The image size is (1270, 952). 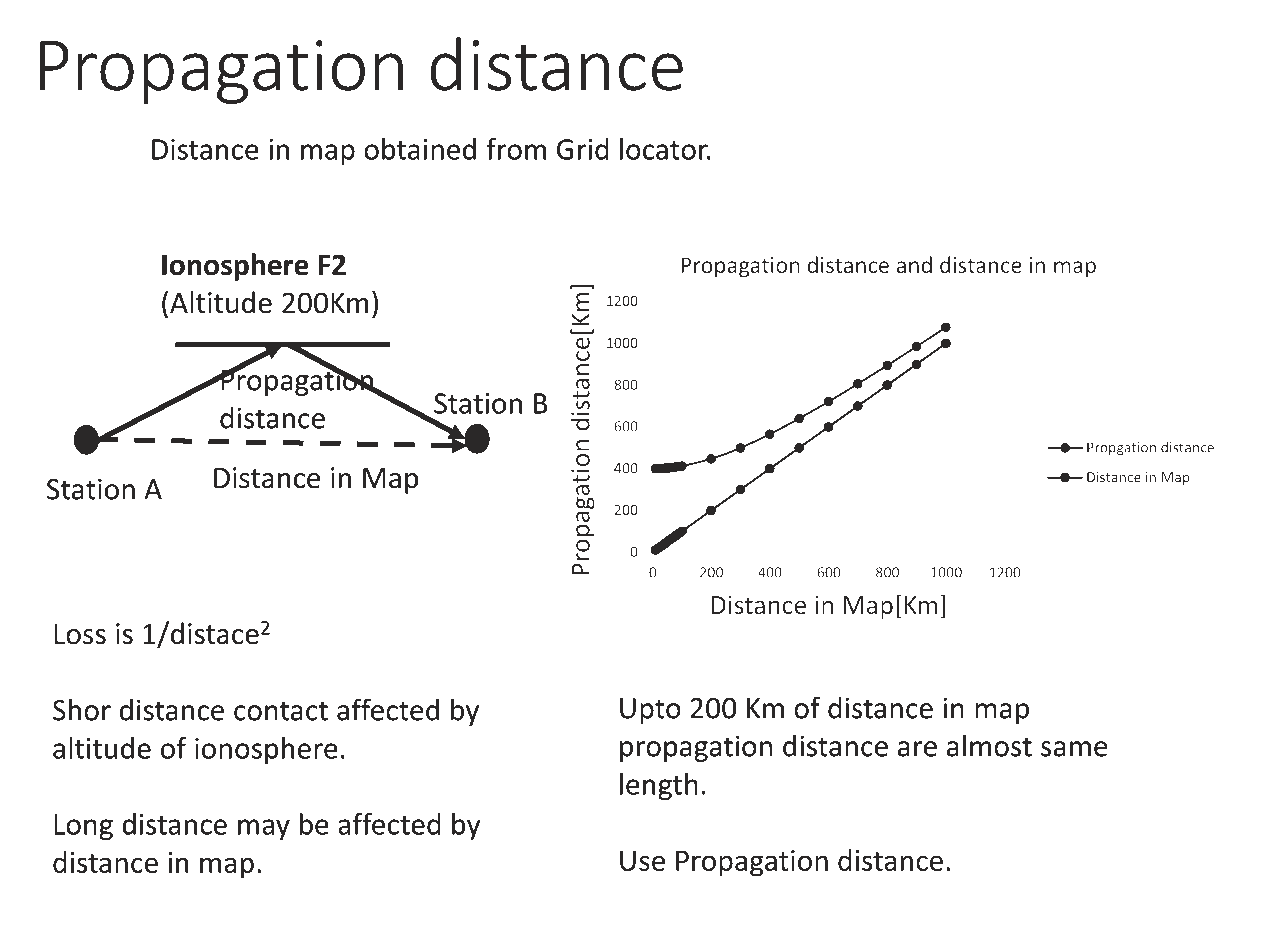 I want to click on Loss, so click(x=80, y=634).
